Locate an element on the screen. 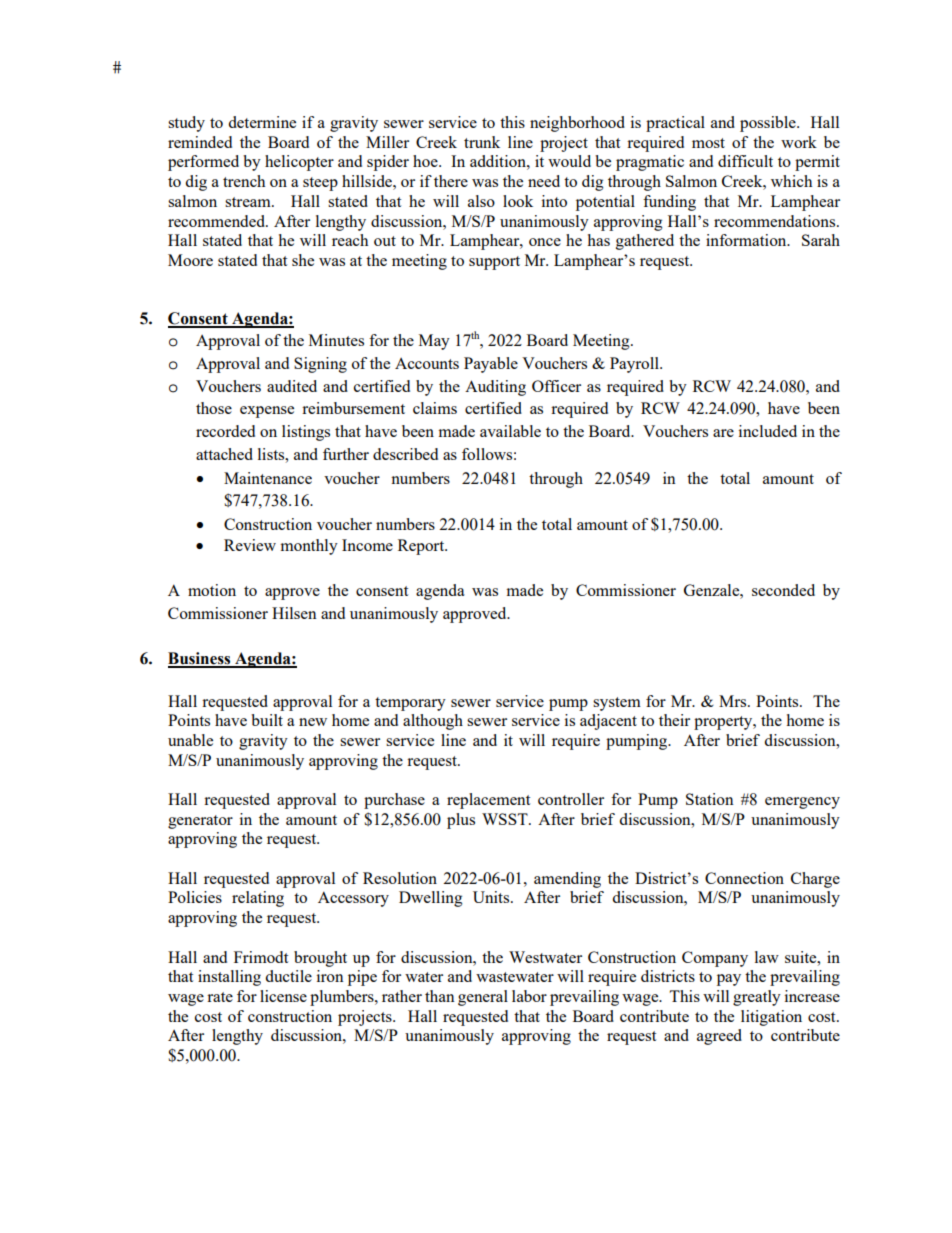  license is located at coordinates (283, 996).
